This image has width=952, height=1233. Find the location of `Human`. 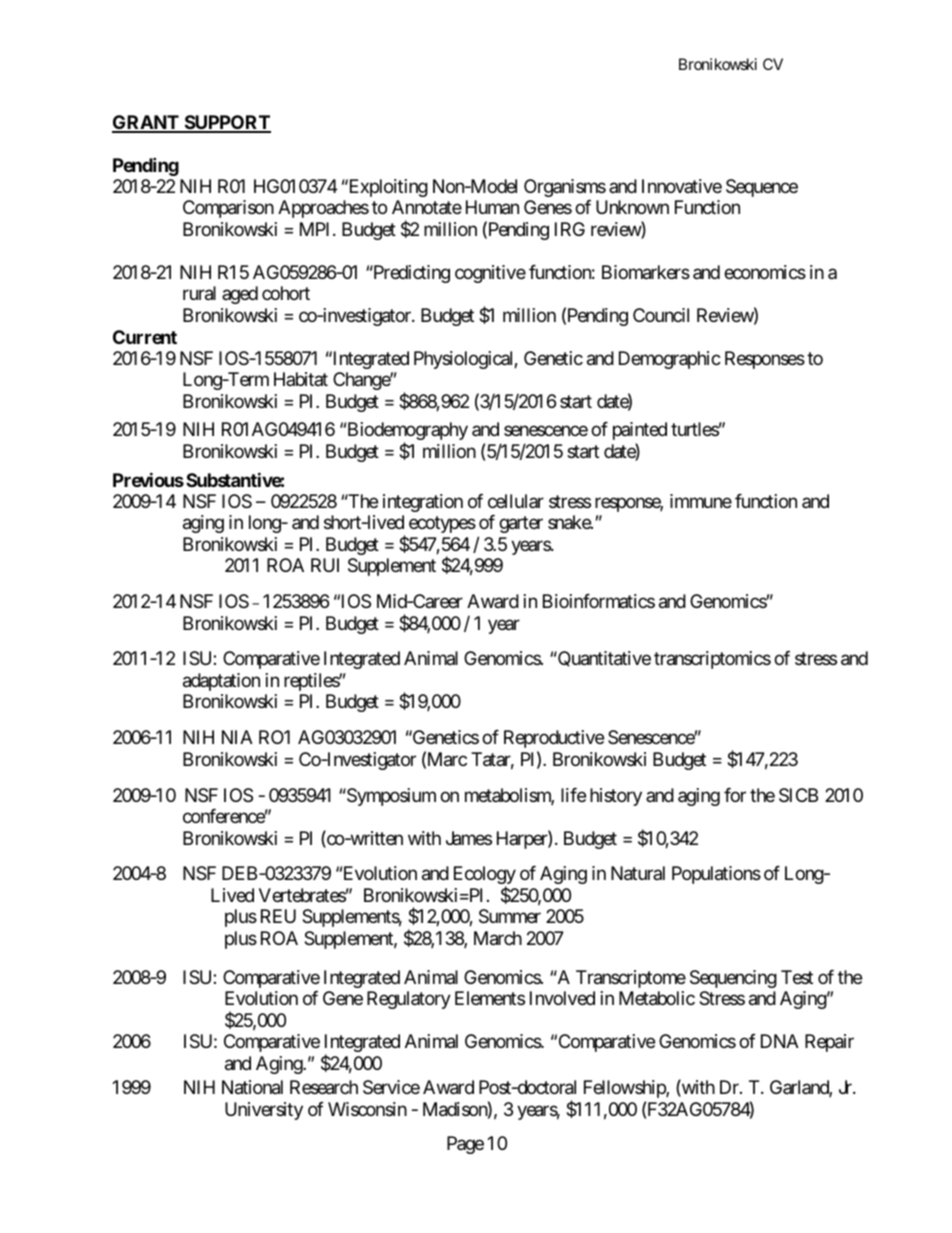

Human is located at coordinates (492, 207).
